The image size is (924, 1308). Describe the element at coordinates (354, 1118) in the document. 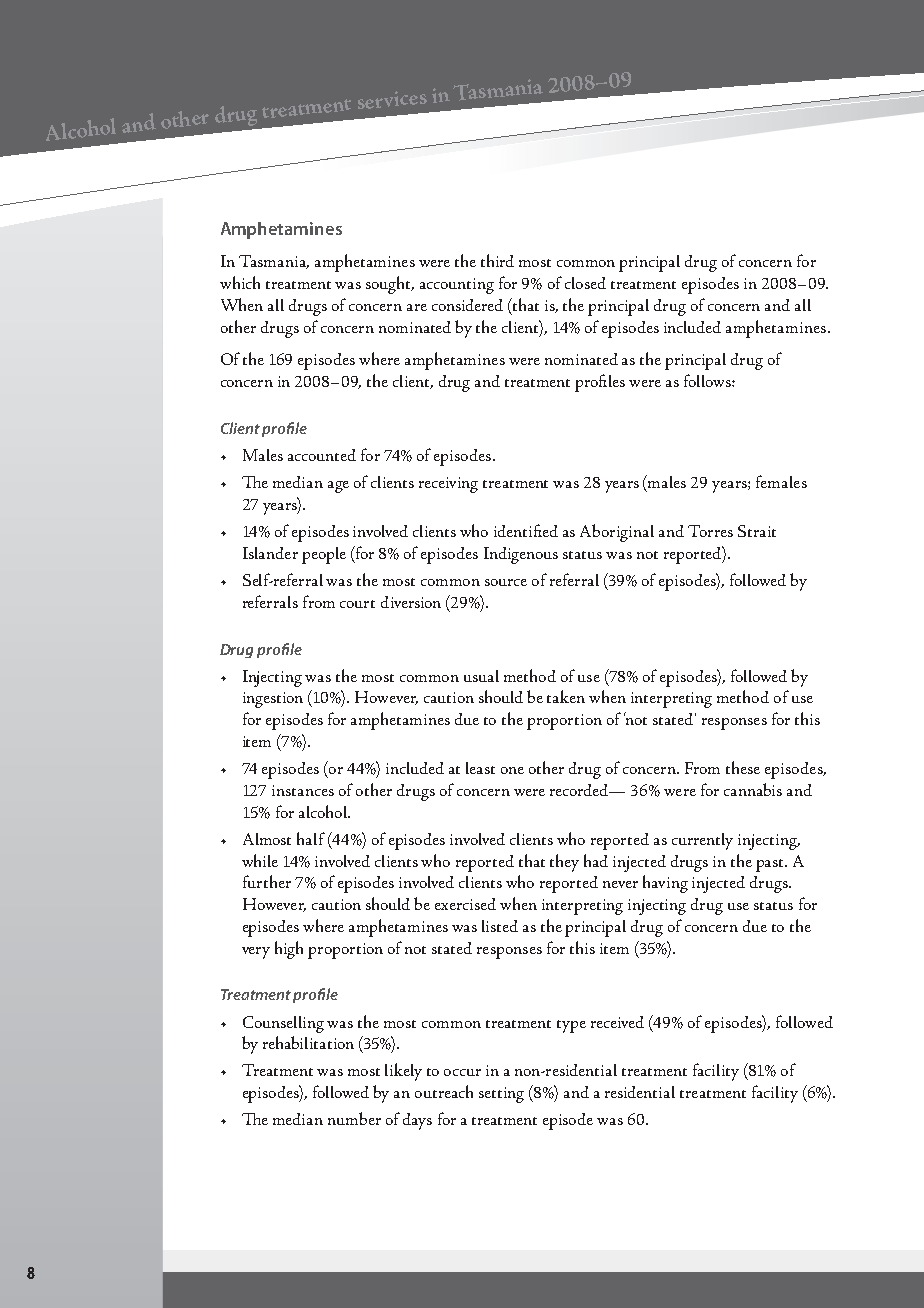

I see `number` at that location.
